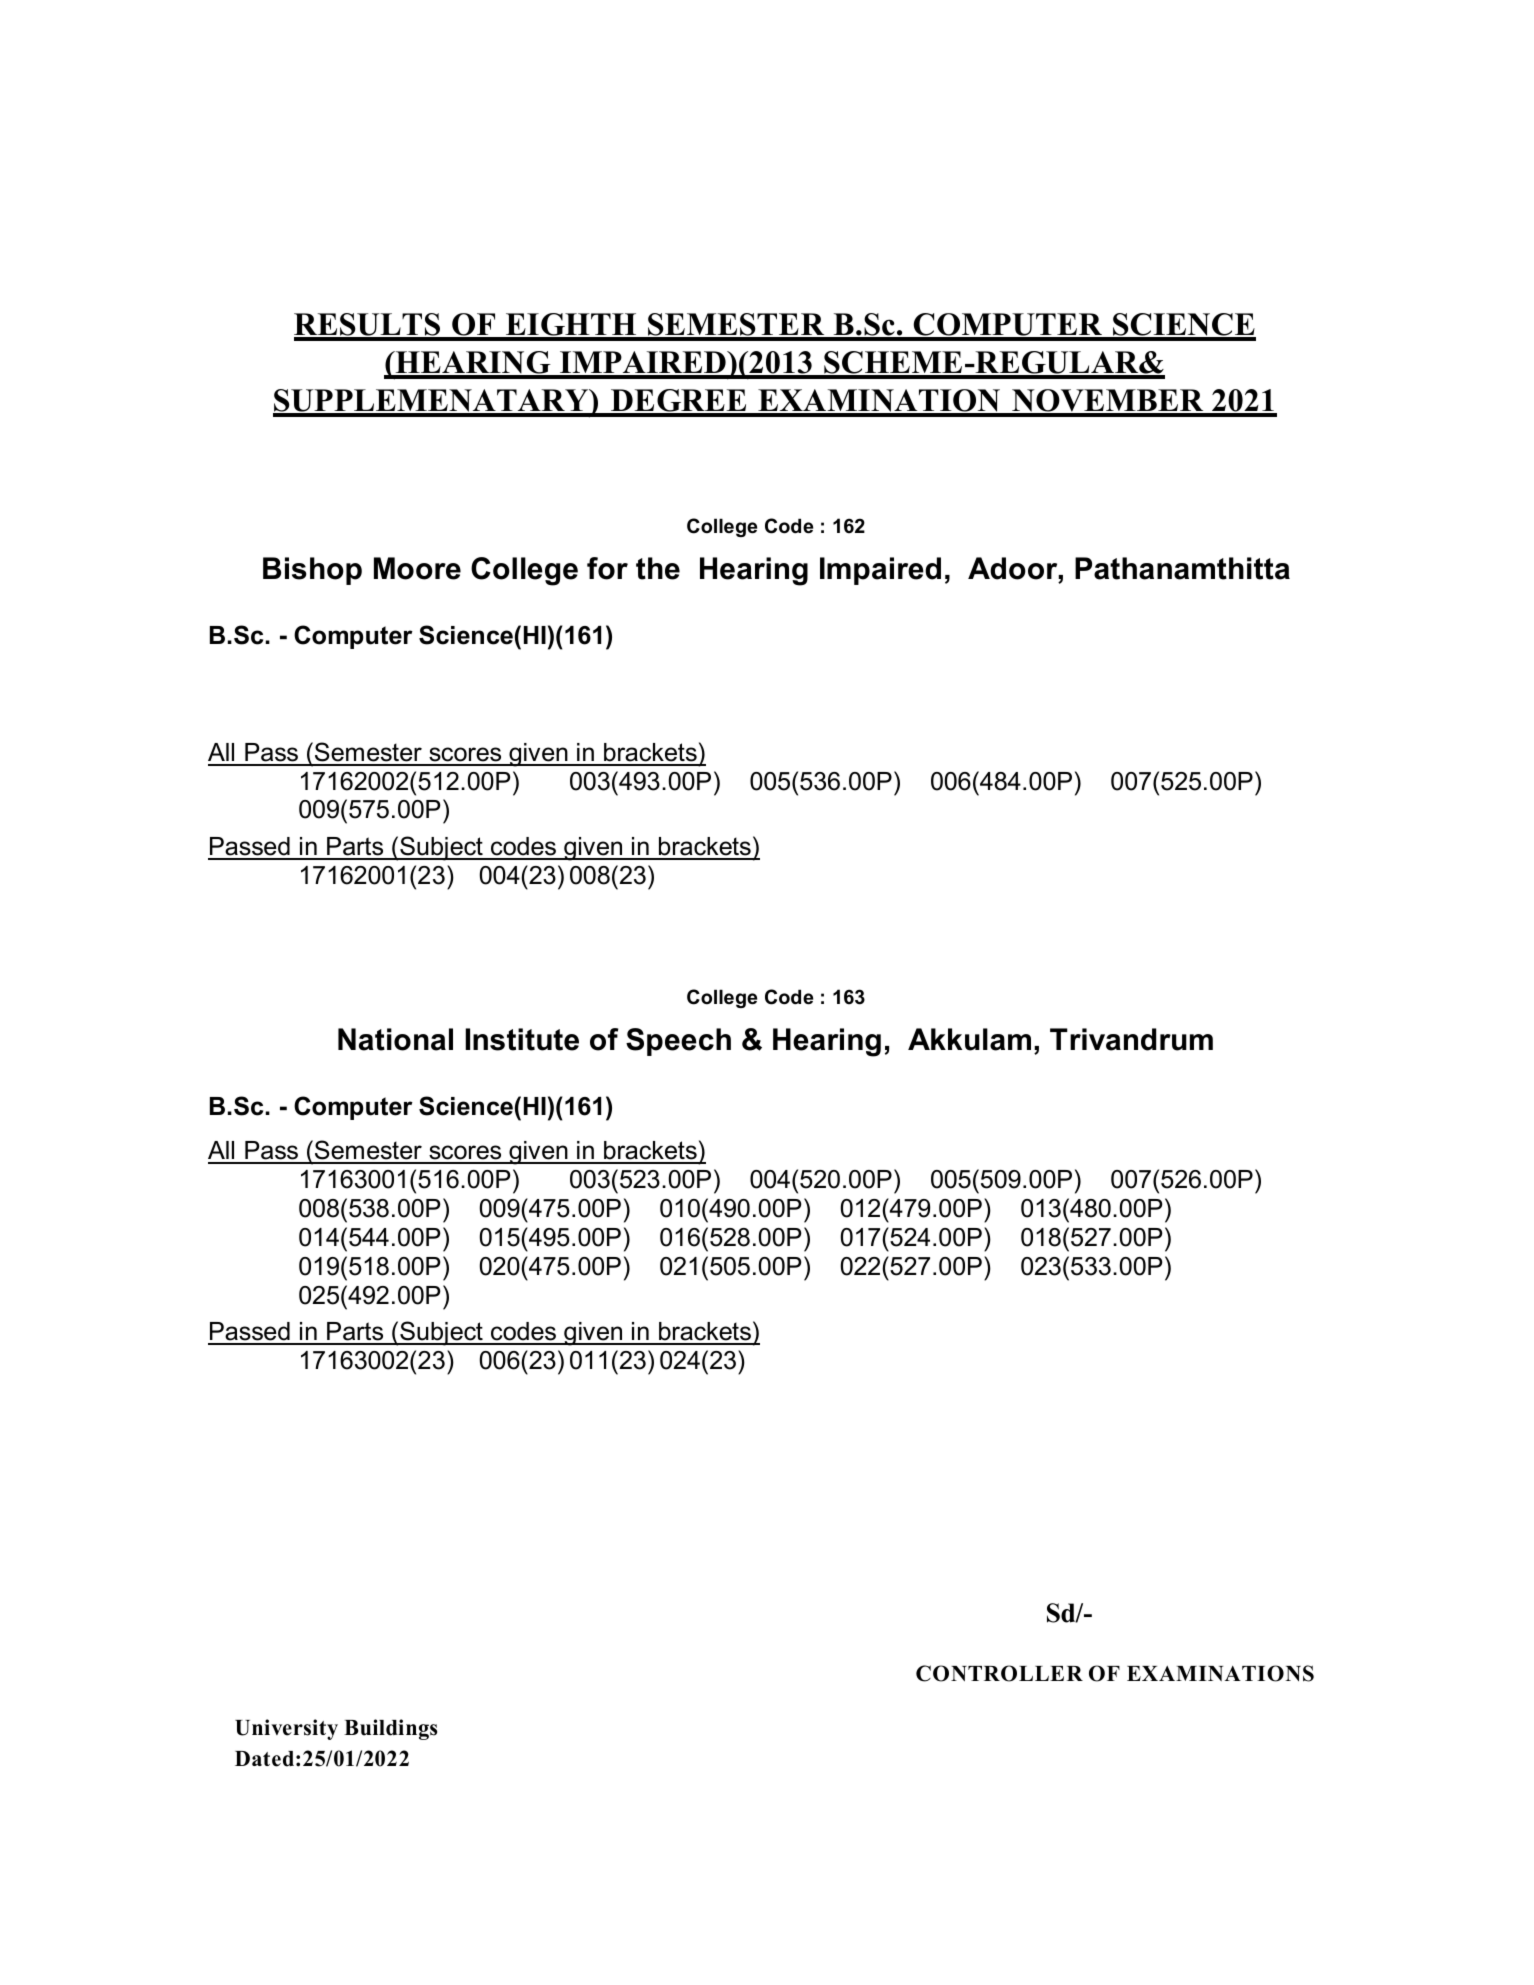 The image size is (1534, 1985). Describe the element at coordinates (678, 1042) in the screenshot. I see `Speech` at that location.
